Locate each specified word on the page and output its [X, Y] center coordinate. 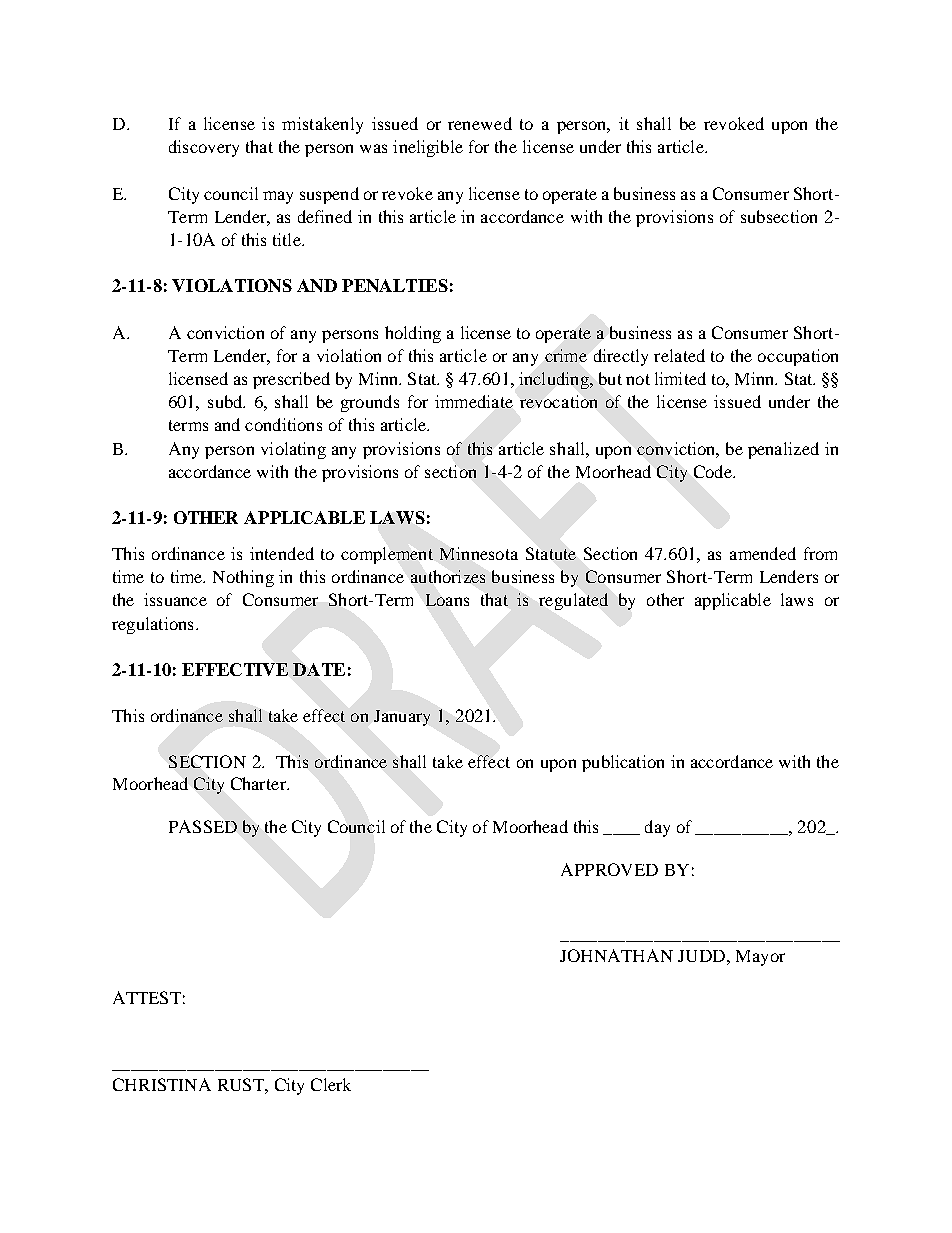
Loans [447, 600]
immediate [474, 401]
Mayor [760, 958]
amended [763, 553]
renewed [480, 123]
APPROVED [609, 869]
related [679, 355]
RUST [242, 1084]
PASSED [203, 826]
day [657, 828]
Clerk [331, 1084]
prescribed [291, 380]
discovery [204, 148]
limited [680, 378]
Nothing [243, 578]
